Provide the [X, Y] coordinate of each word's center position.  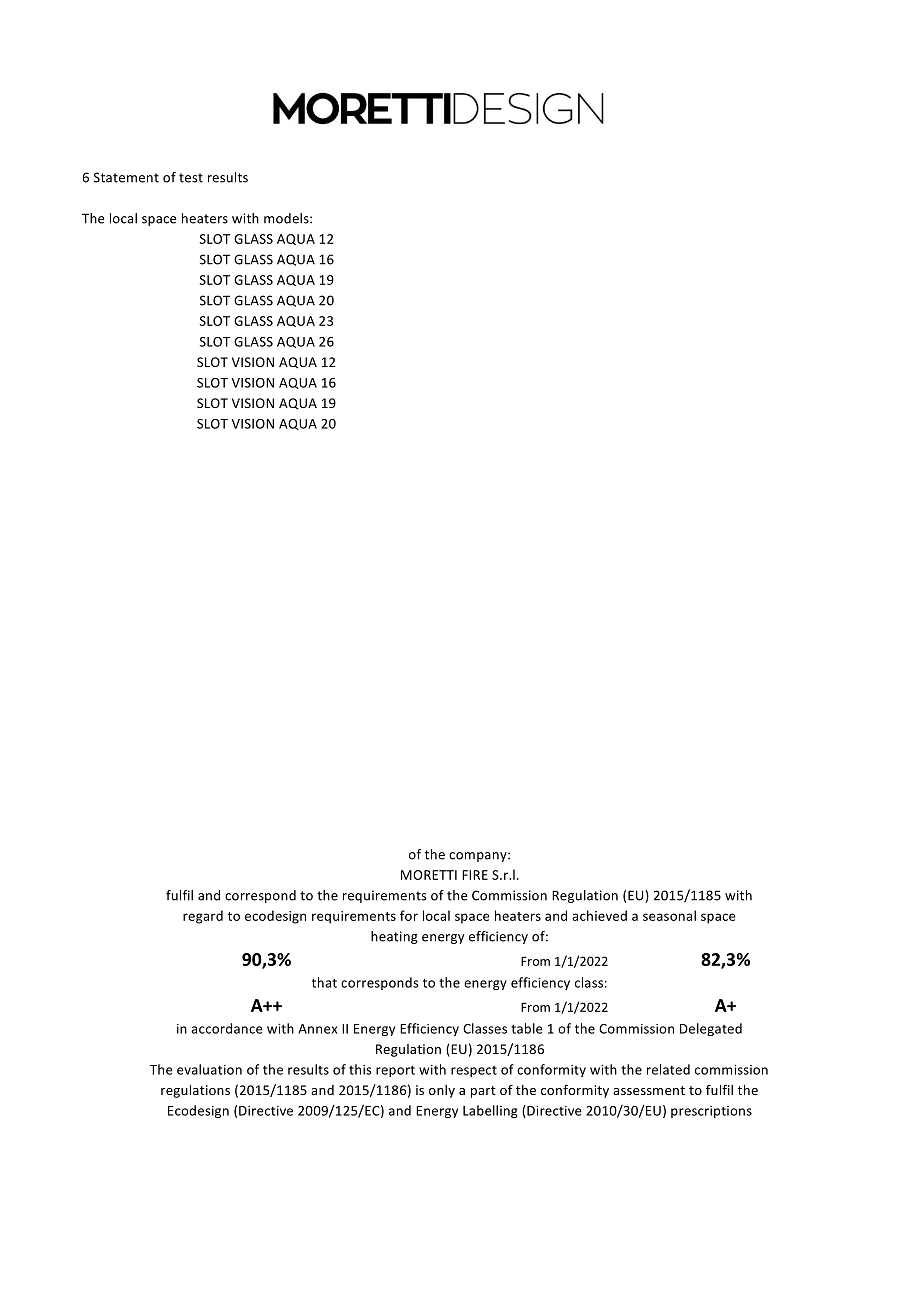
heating [394, 937]
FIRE [475, 875]
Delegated [711, 1029]
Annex [317, 1029]
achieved [599, 915]
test [191, 178]
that [324, 982]
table [527, 1028]
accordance [227, 1028]
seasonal [669, 915]
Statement [126, 177]
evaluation [209, 1069]
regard [203, 917]
